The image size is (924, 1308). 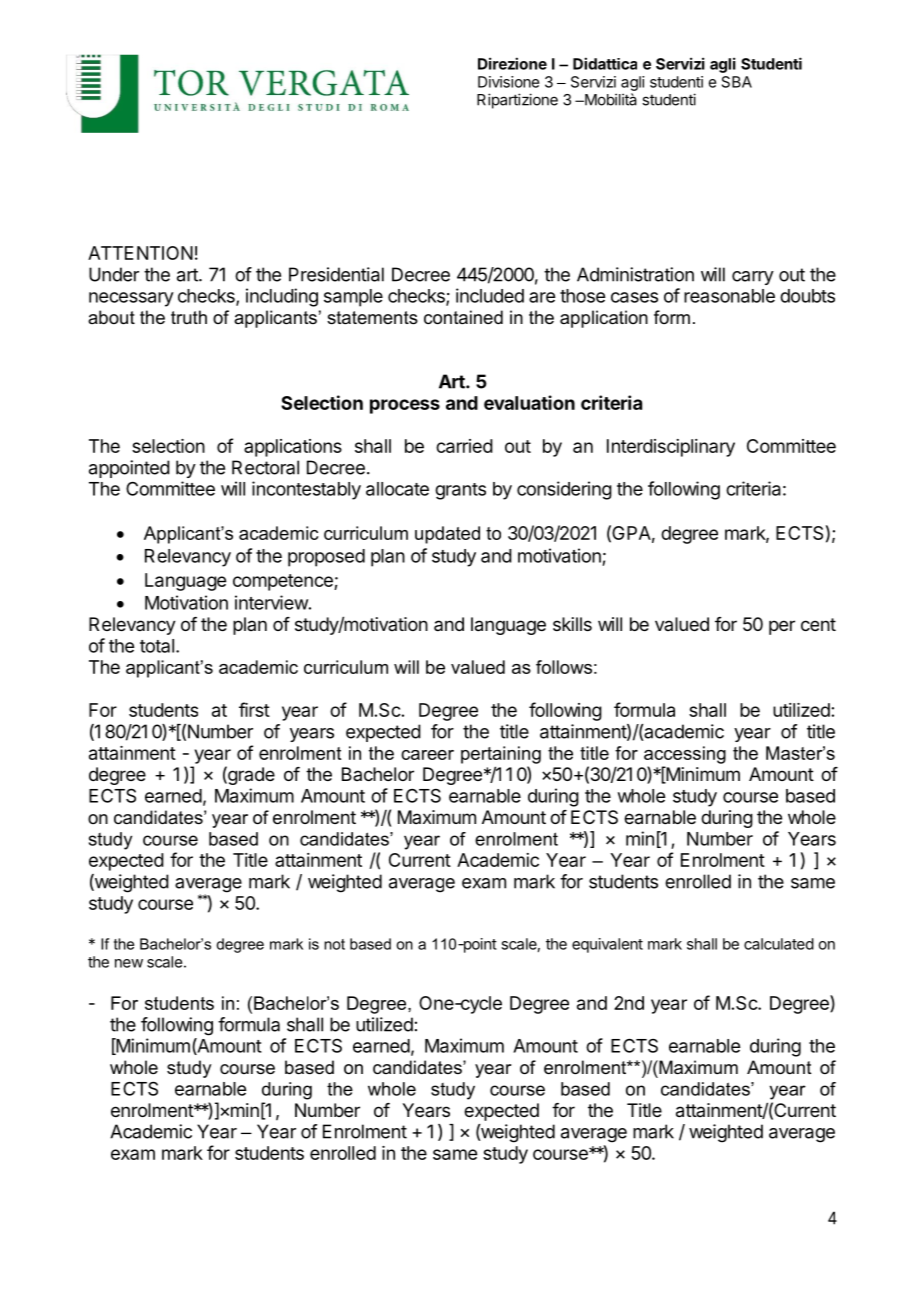 What do you see at coordinates (447, 535) in the screenshot?
I see `updated` at bounding box center [447, 535].
